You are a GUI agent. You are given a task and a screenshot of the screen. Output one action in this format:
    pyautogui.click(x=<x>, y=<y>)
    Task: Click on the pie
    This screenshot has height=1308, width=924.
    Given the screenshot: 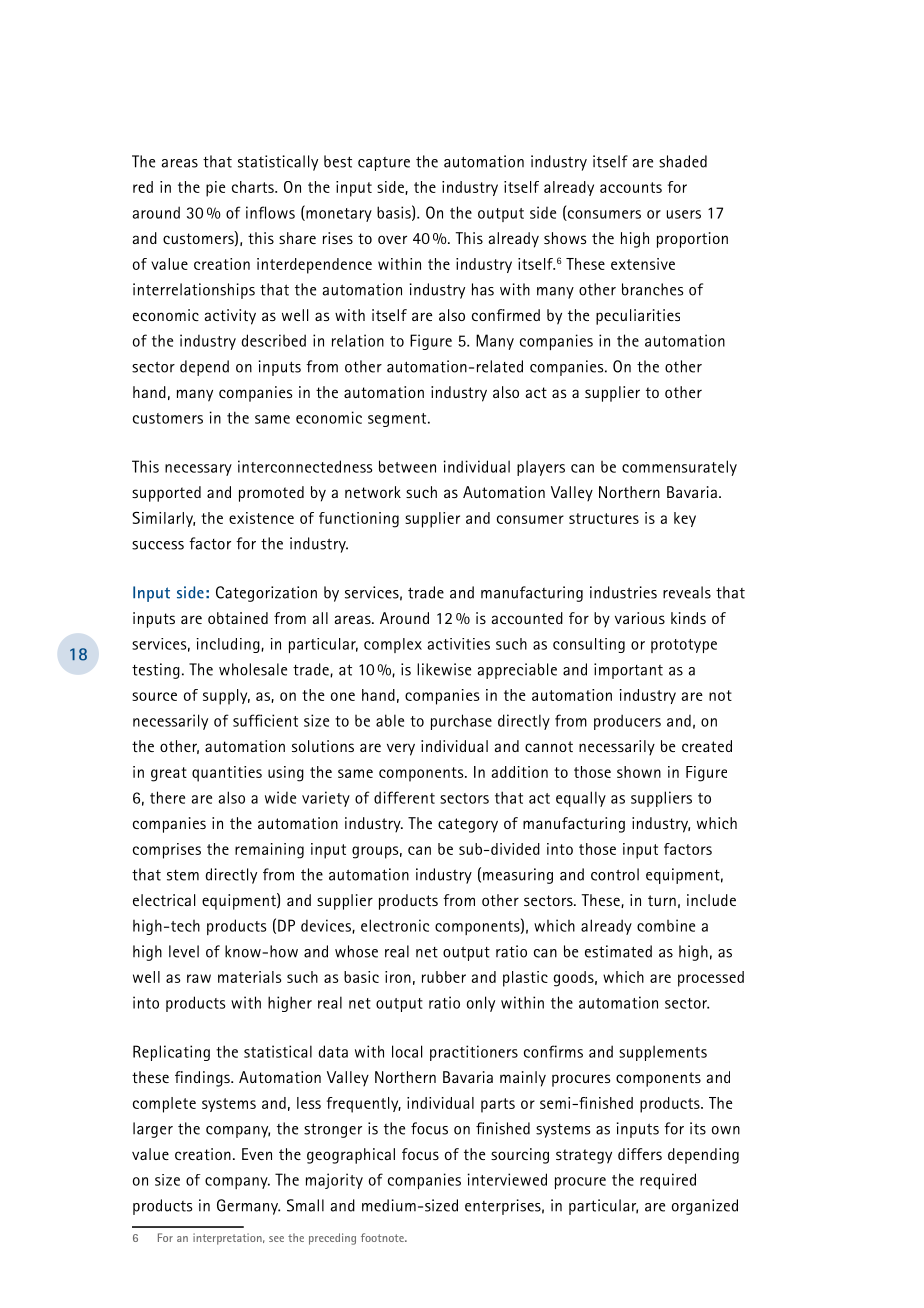 What is the action you would take?
    pyautogui.click(x=215, y=189)
